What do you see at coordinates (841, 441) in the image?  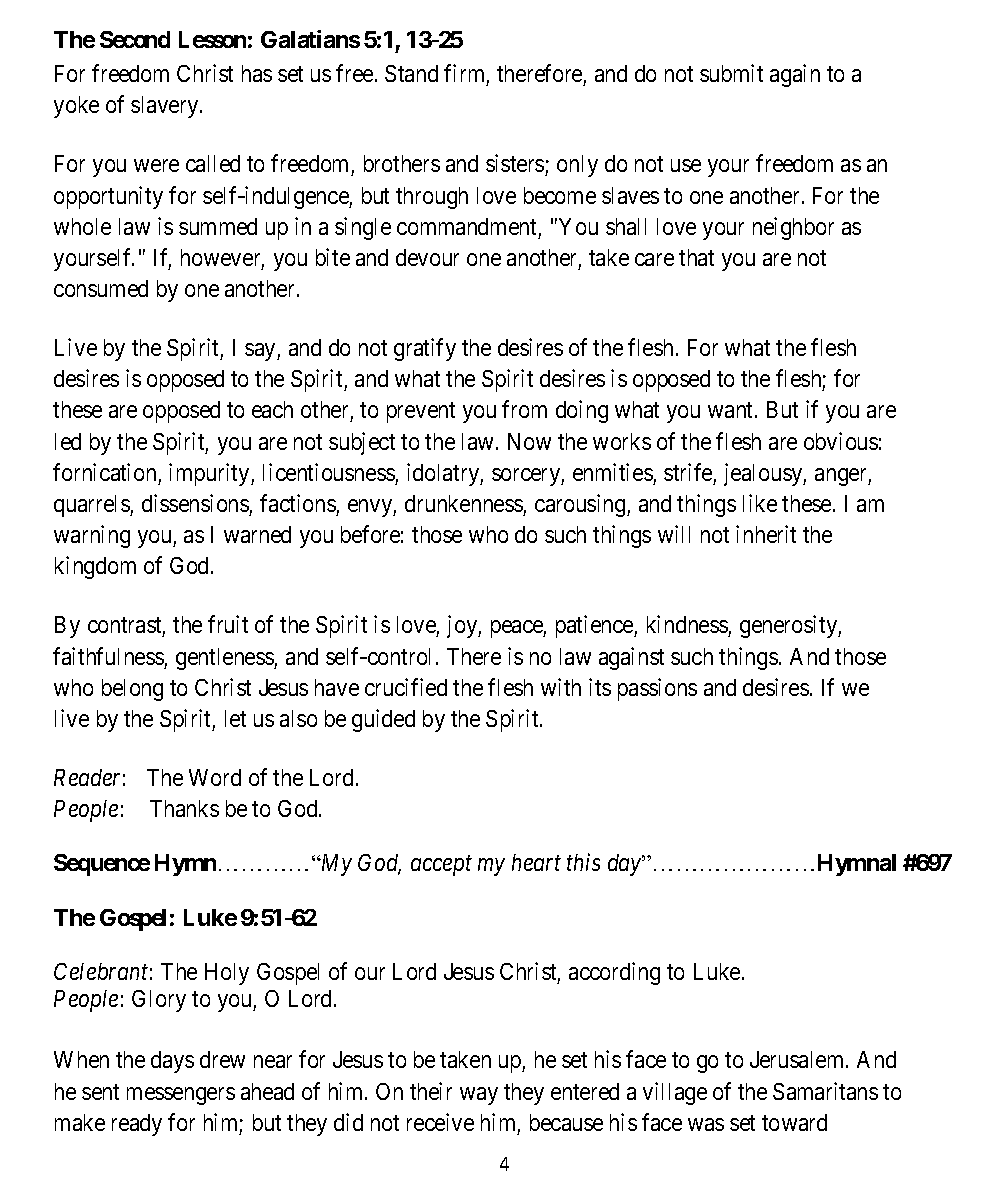 I see `obvious` at bounding box center [841, 441].
